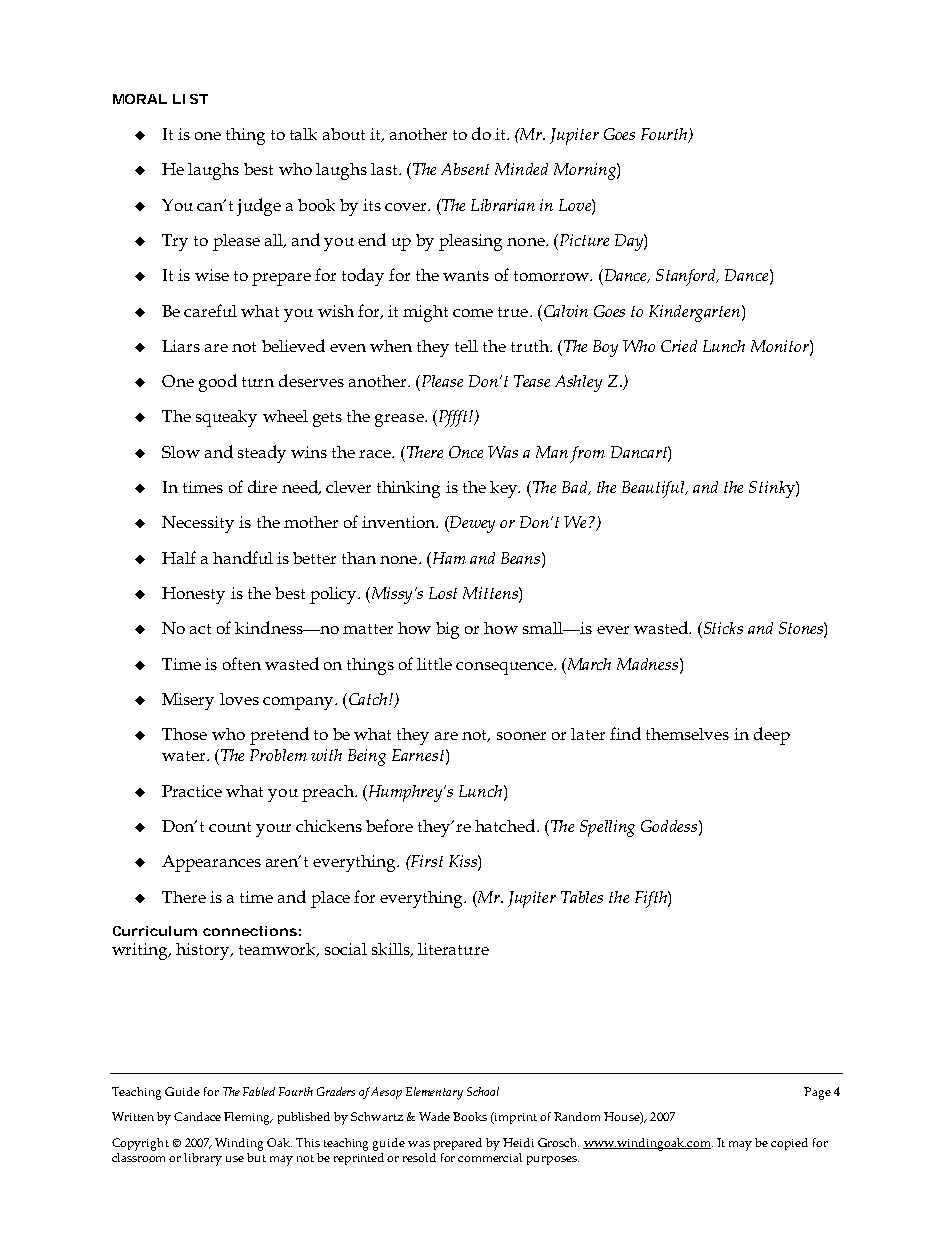 The height and width of the screenshot is (1233, 952). Describe the element at coordinates (722, 628) in the screenshot. I see `Sticks` at that location.
